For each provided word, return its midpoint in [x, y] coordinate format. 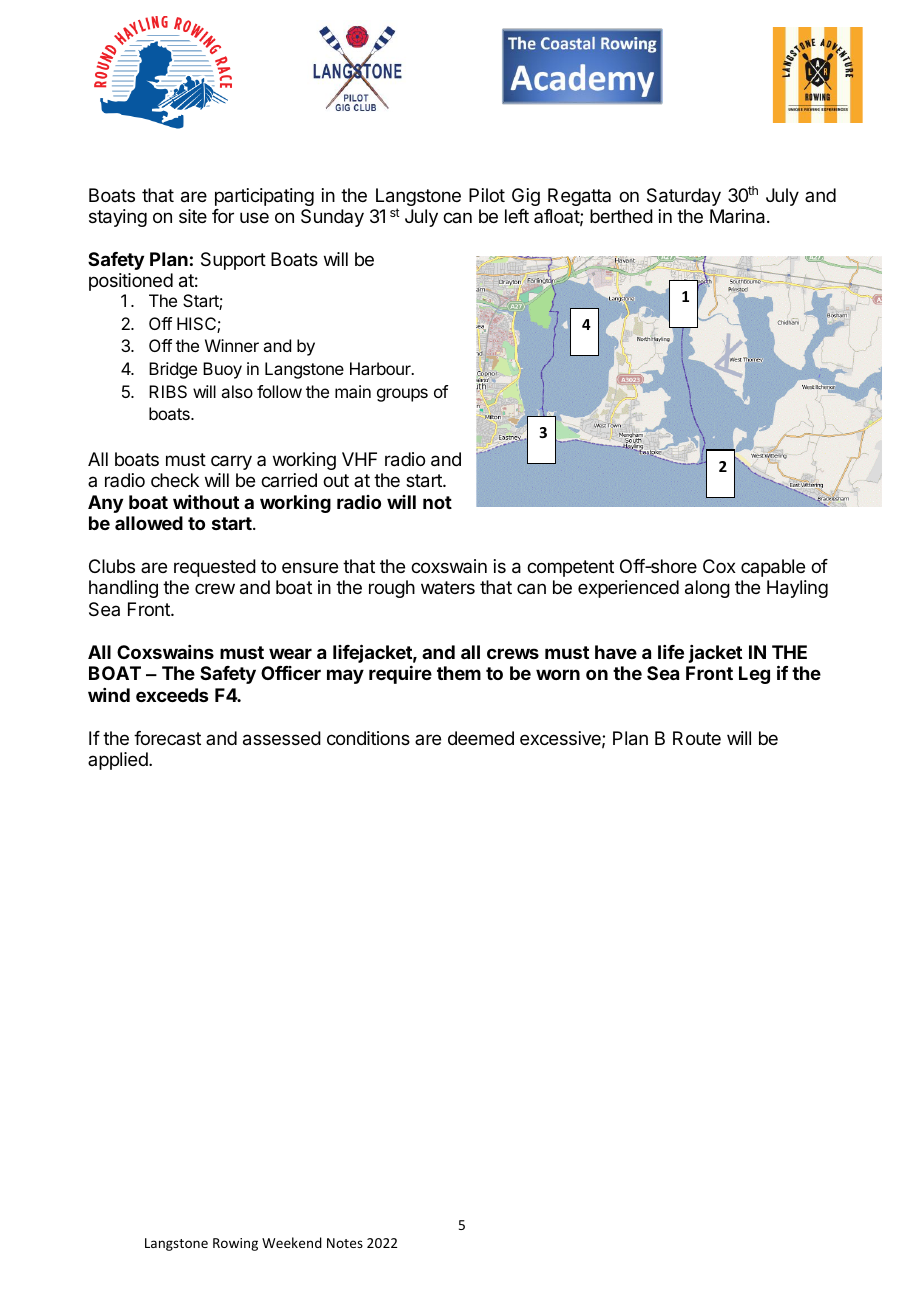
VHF [359, 459]
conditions [368, 738]
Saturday [684, 197]
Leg [754, 675]
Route [697, 738]
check [175, 480]
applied [119, 761]
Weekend [292, 1242]
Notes [345, 1243]
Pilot [487, 195]
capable [773, 568]
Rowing [235, 1244]
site [193, 216]
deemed [481, 738]
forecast [167, 738]
